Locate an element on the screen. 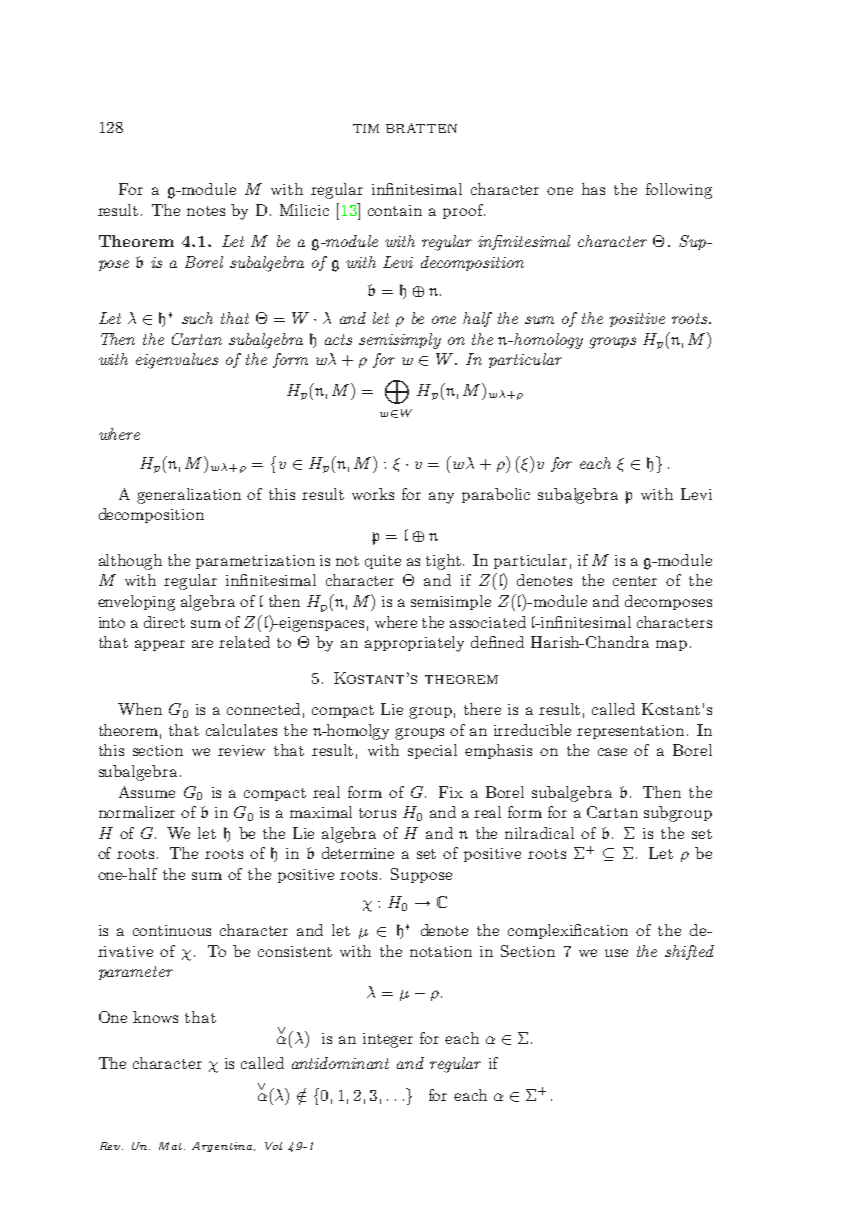 This screenshot has width=859, height=1221. Assume is located at coordinates (147, 792).
